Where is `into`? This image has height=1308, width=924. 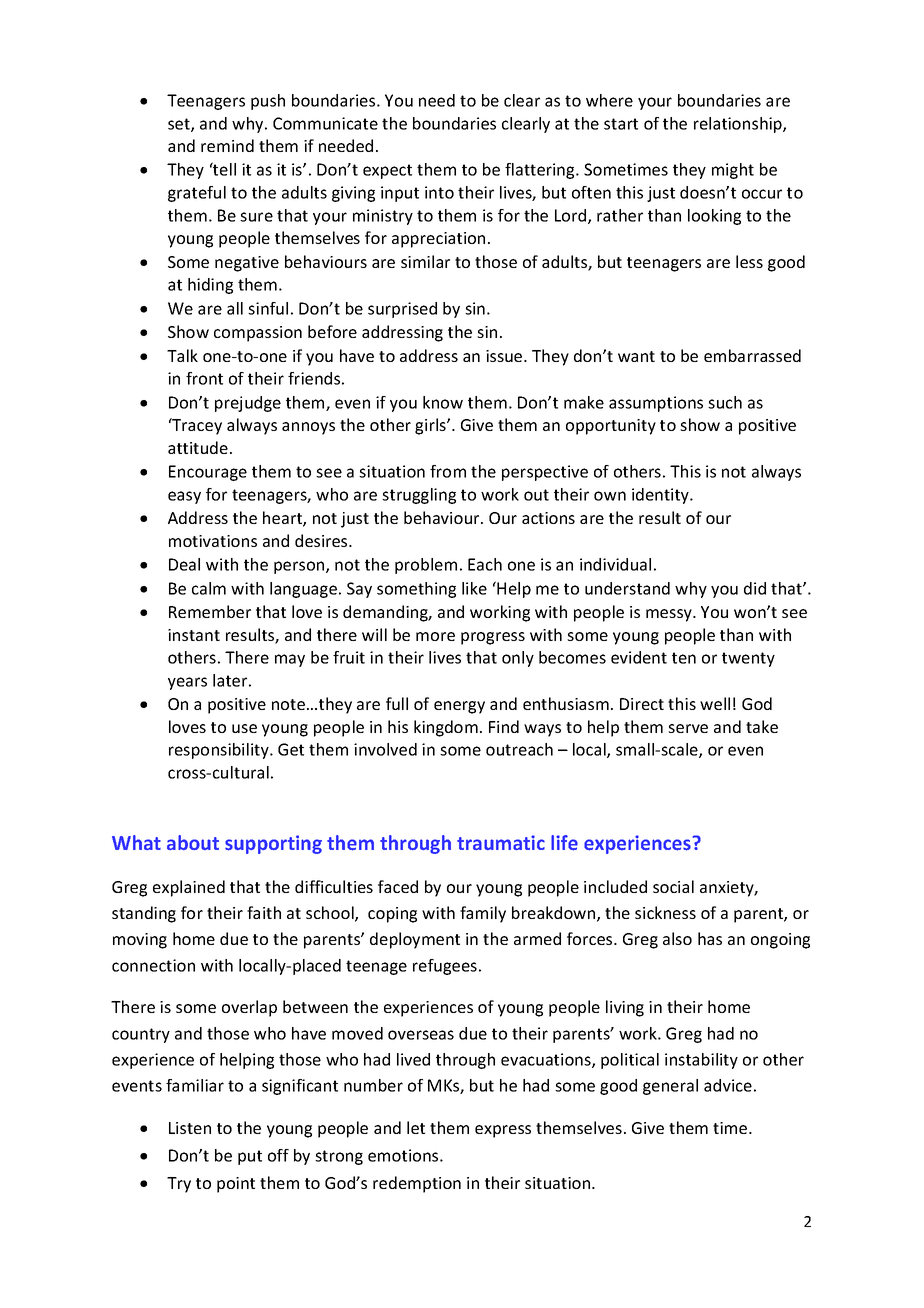 into is located at coordinates (439, 192).
